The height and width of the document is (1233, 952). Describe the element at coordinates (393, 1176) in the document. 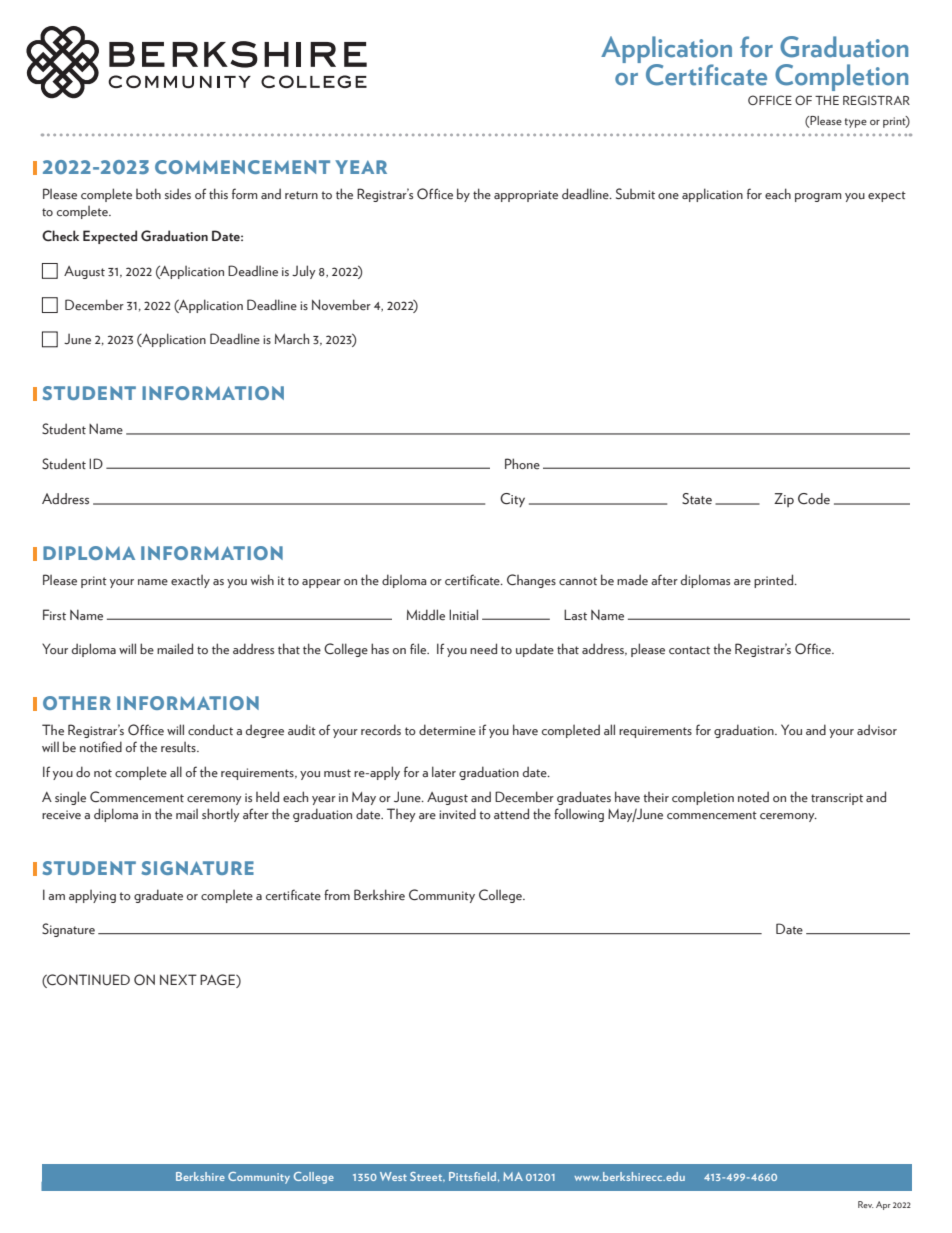

I see `West` at that location.
